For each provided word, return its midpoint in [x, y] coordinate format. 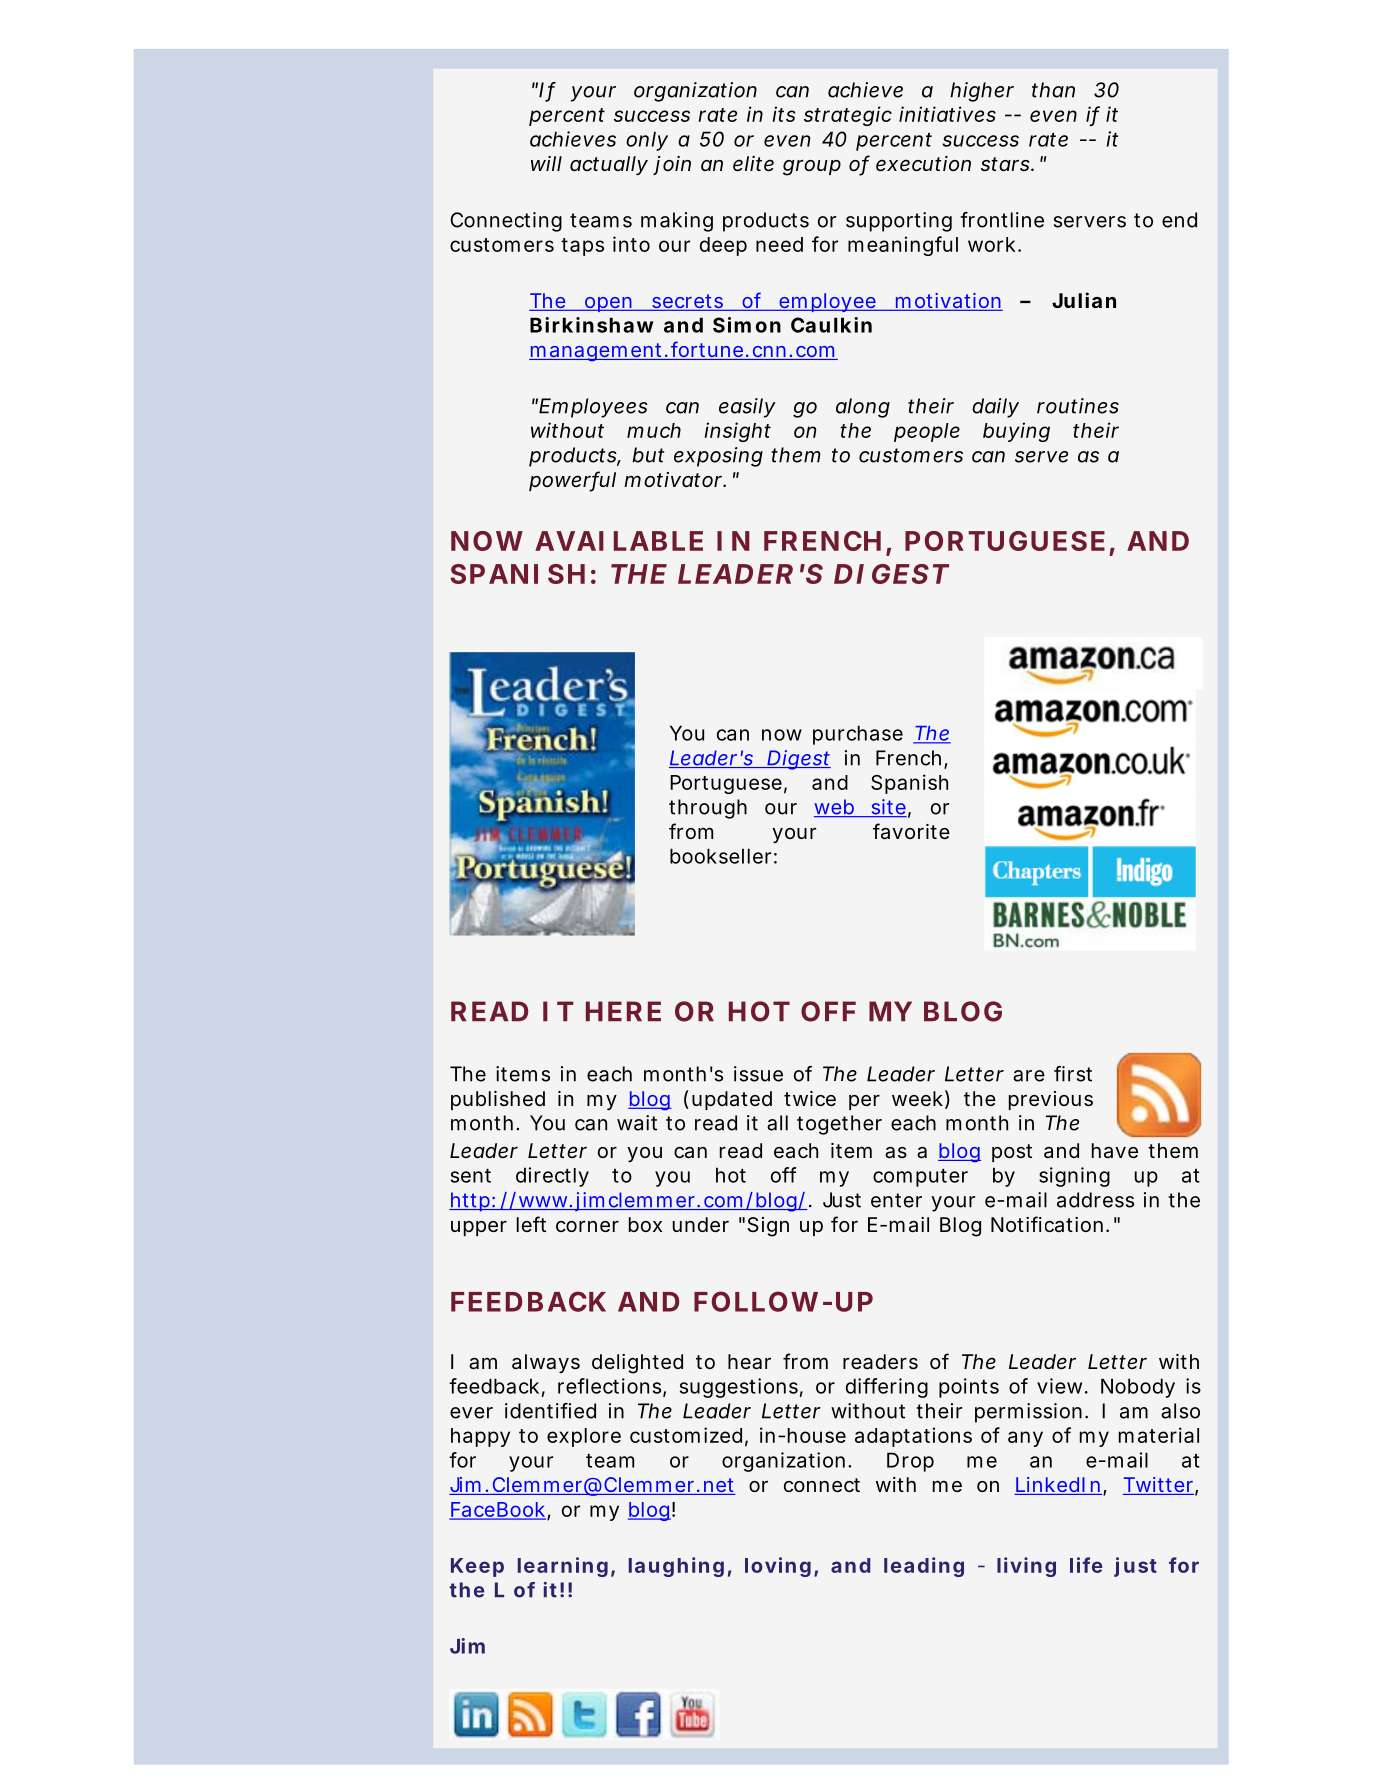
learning [563, 1567]
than [1053, 90]
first [1073, 1074]
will [546, 163]
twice [810, 1098]
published [498, 1100]
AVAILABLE [619, 541]
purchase [858, 735]
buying [1016, 432]
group [812, 168]
